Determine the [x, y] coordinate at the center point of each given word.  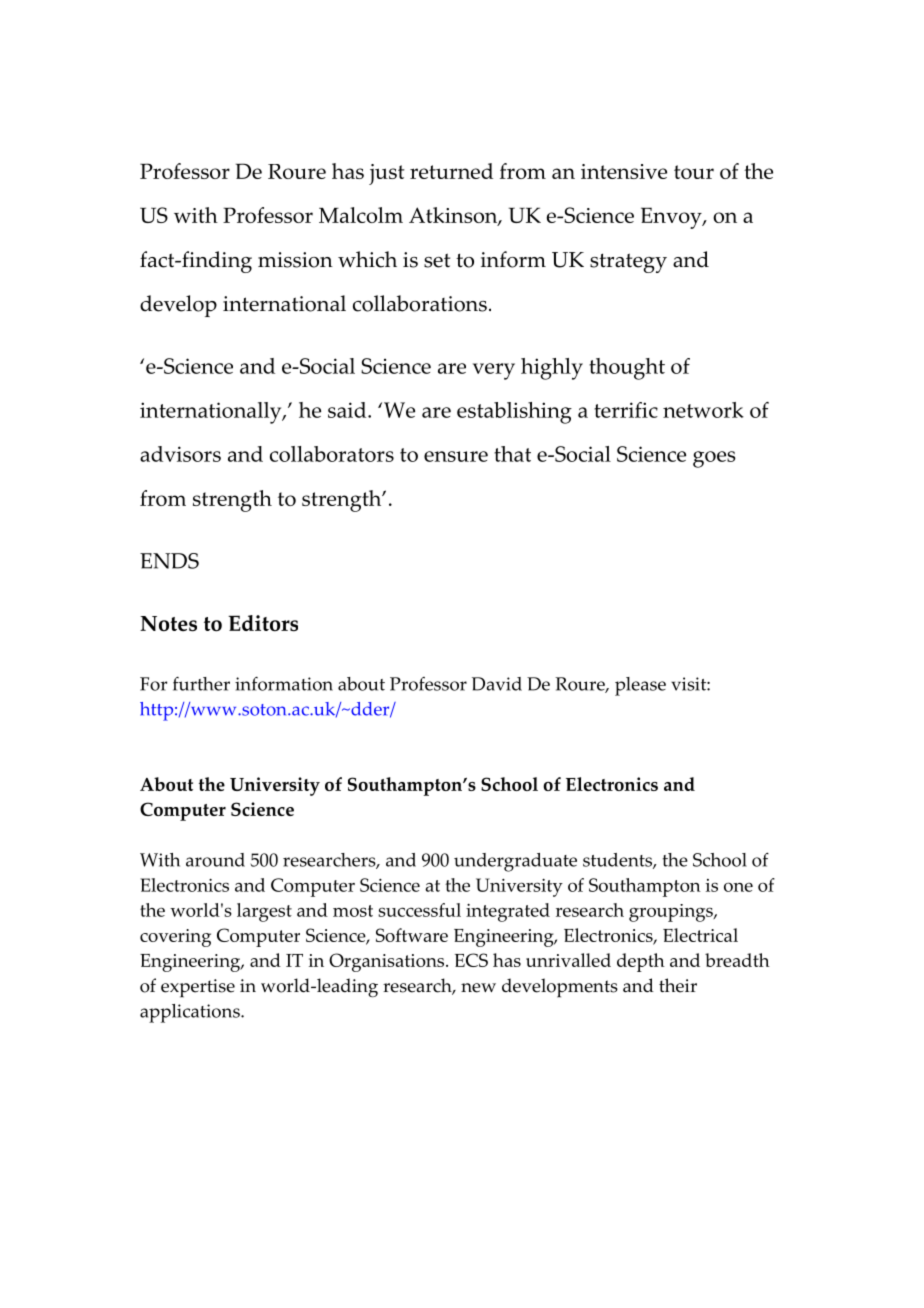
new [478, 988]
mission [295, 260]
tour [694, 172]
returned [451, 171]
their [678, 985]
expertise [198, 988]
